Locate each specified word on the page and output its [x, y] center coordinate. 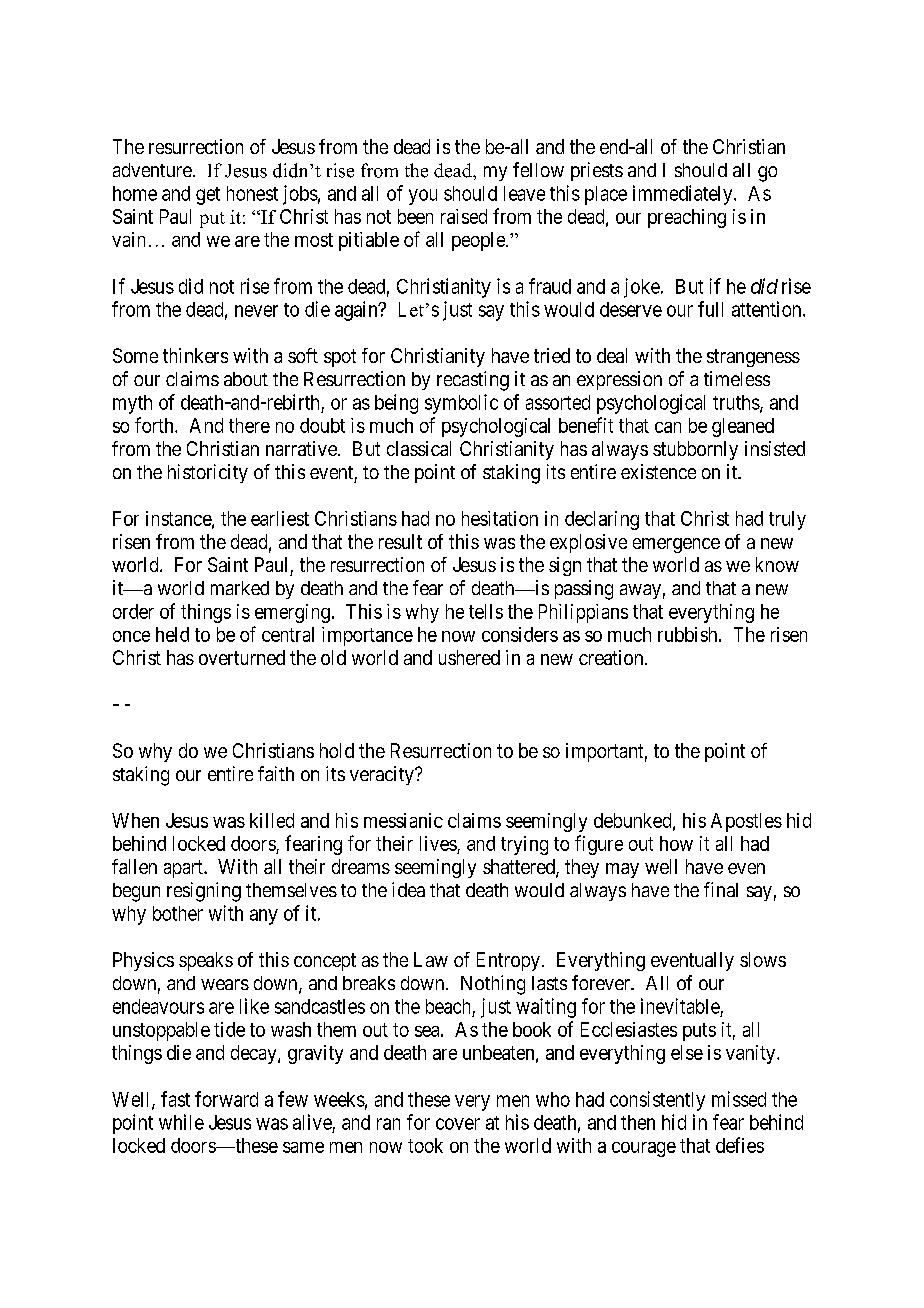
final [721, 889]
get [208, 196]
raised [464, 216]
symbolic [461, 404]
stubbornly [695, 450]
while [181, 1122]
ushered [469, 657]
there [249, 425]
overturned [242, 657]
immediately [684, 195]
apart [184, 869]
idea [408, 889]
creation [612, 657]
